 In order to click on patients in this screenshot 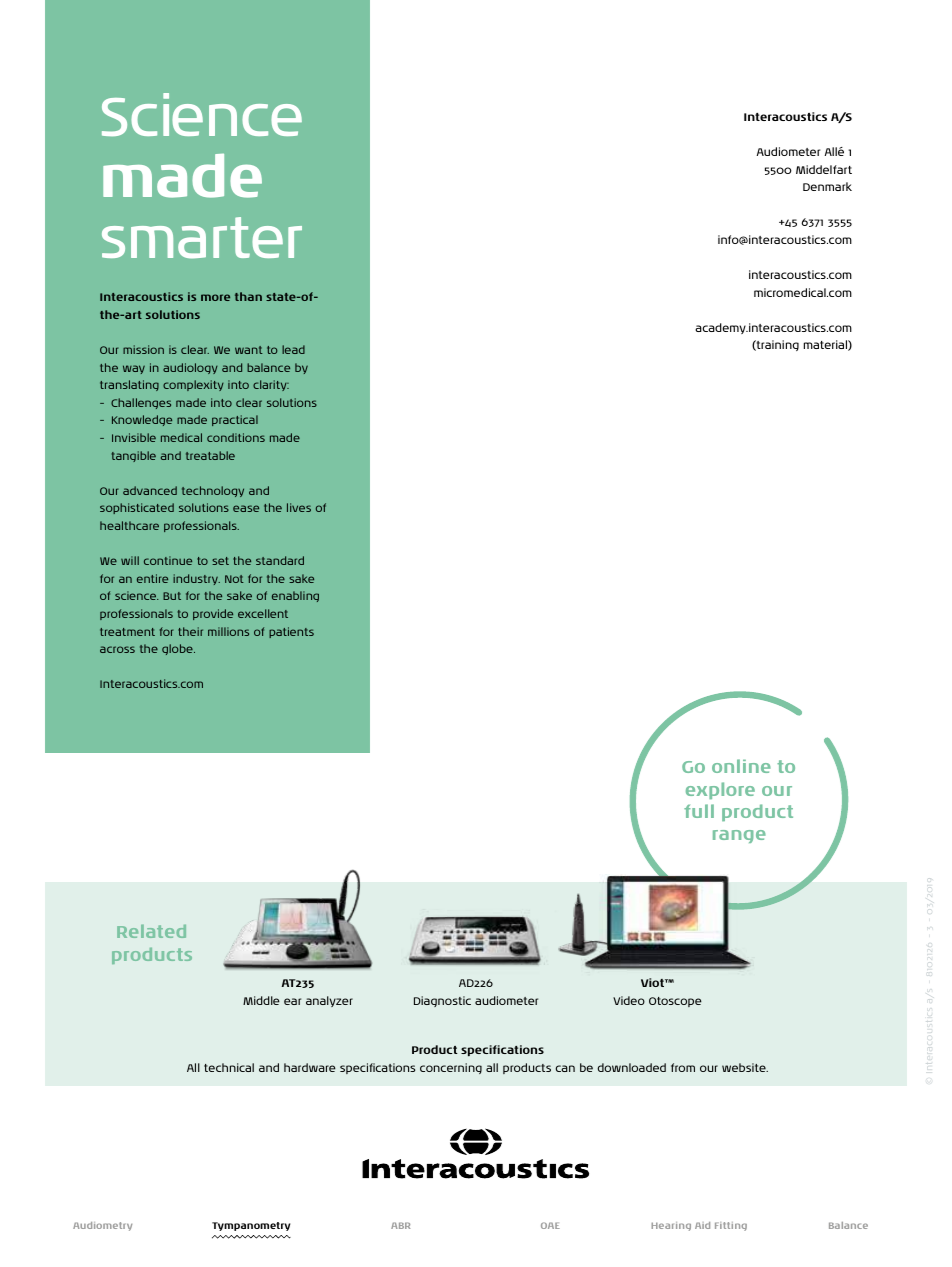, I will do `click(291, 632)`.
